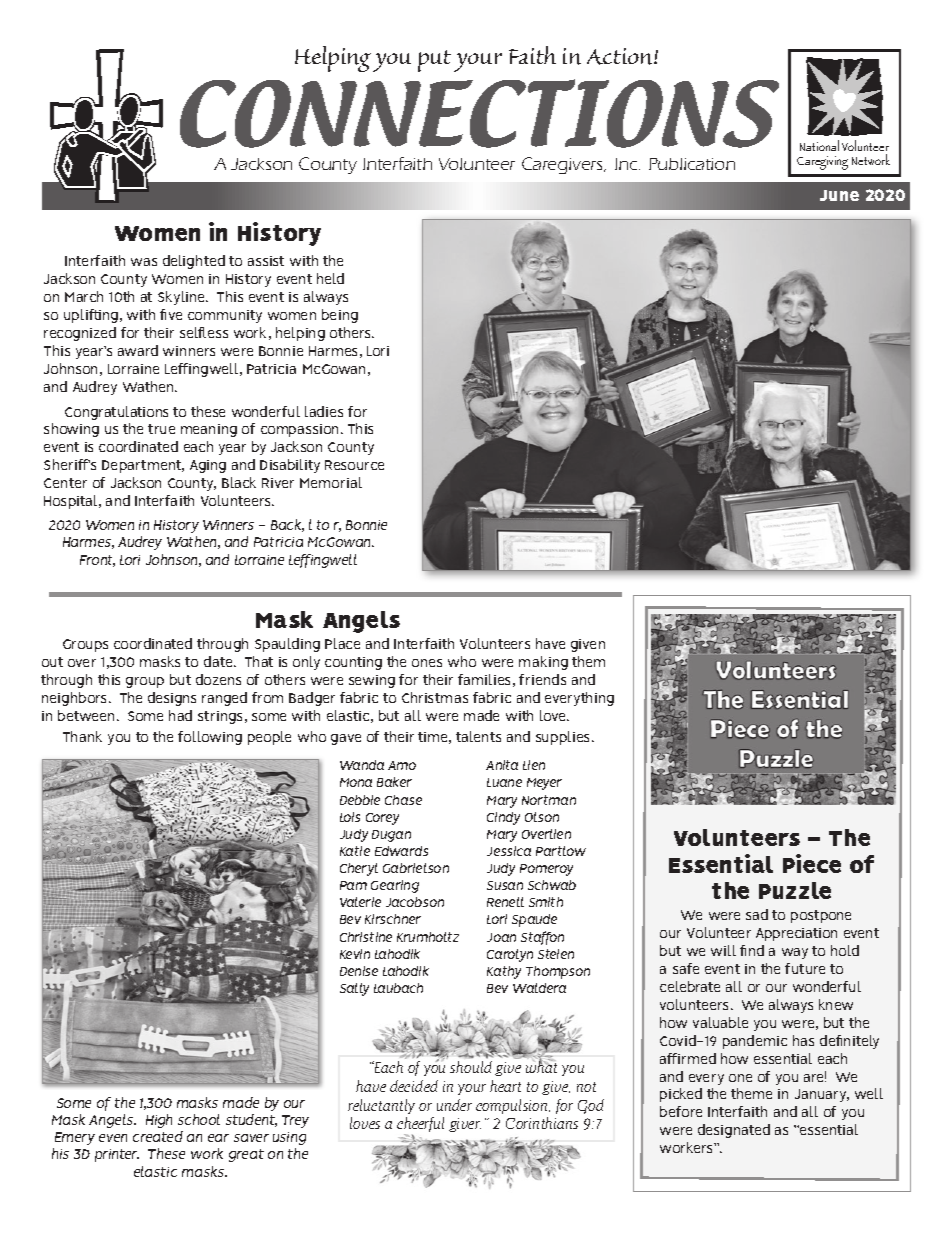 Image resolution: width=952 pixels, height=1233 pixels. Describe the element at coordinates (427, 663) in the image. I see `ones` at that location.
